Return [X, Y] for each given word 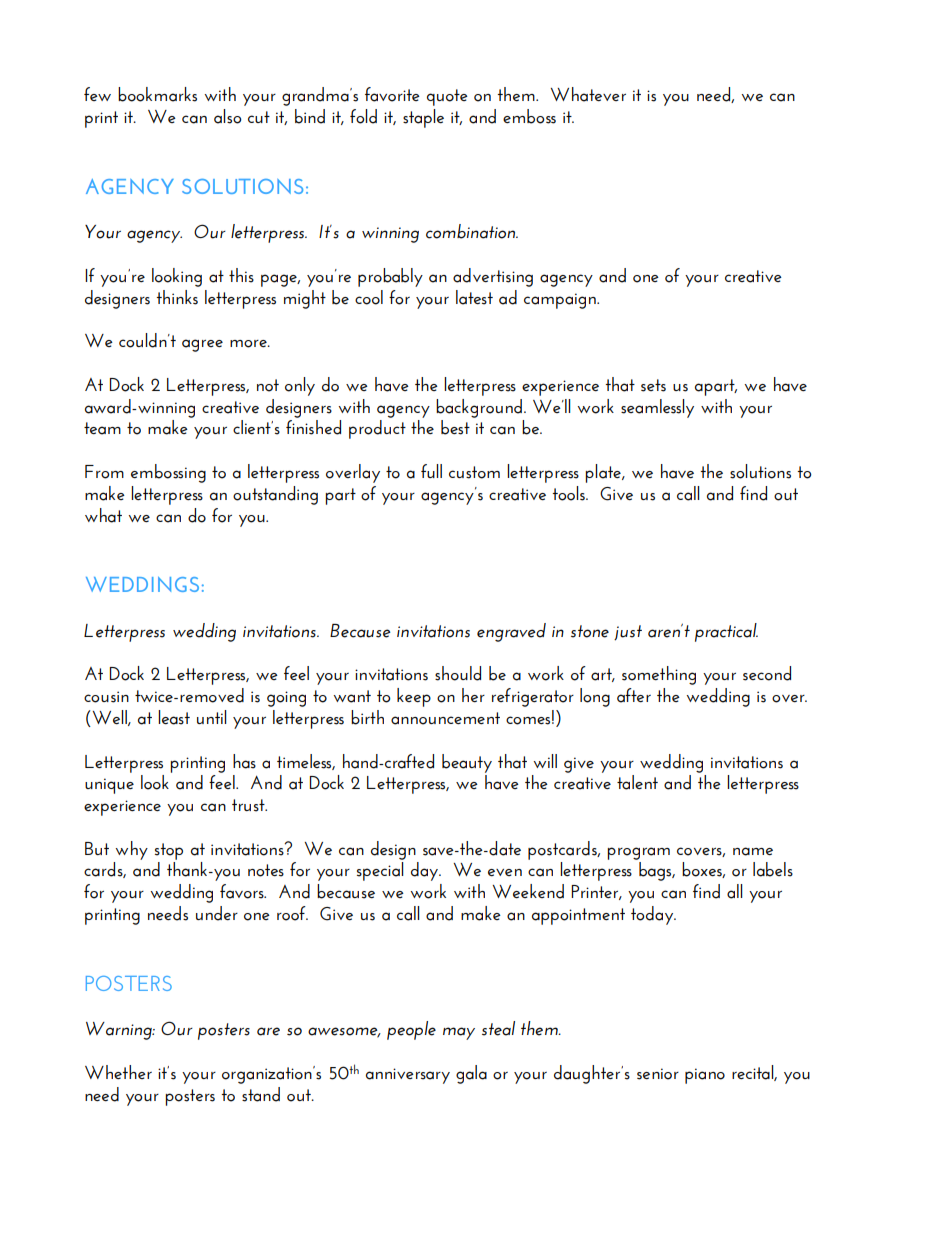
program [638, 853]
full [431, 471]
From [104, 472]
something [659, 675]
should [458, 673]
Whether [118, 1072]
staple [423, 118]
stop [169, 851]
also [228, 116]
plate [604, 473]
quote [447, 97]
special [380, 871]
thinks [177, 297]
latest [474, 297]
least [174, 717]
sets [653, 385]
